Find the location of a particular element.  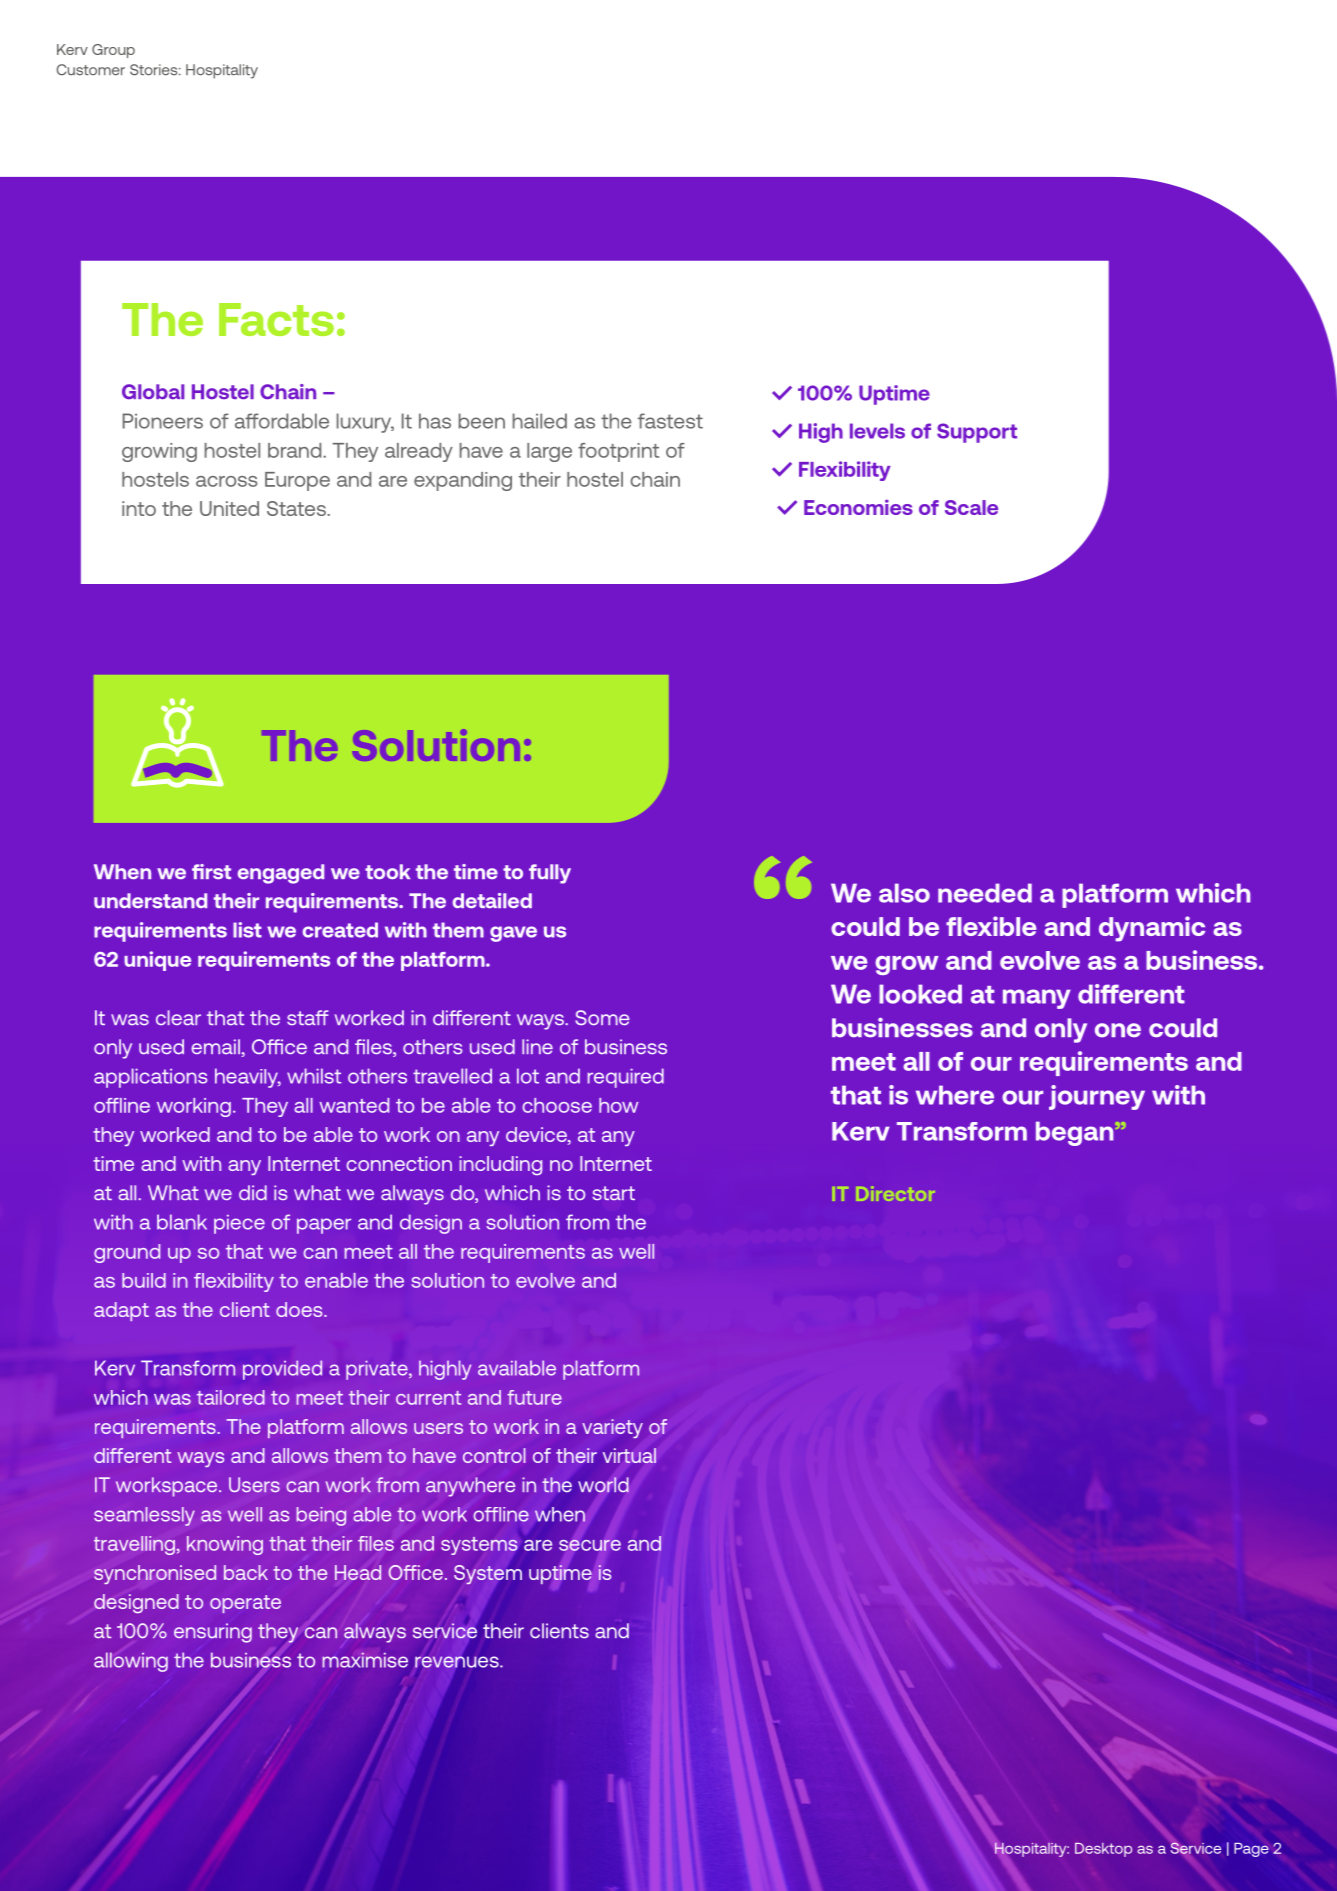

Group is located at coordinates (113, 51).
